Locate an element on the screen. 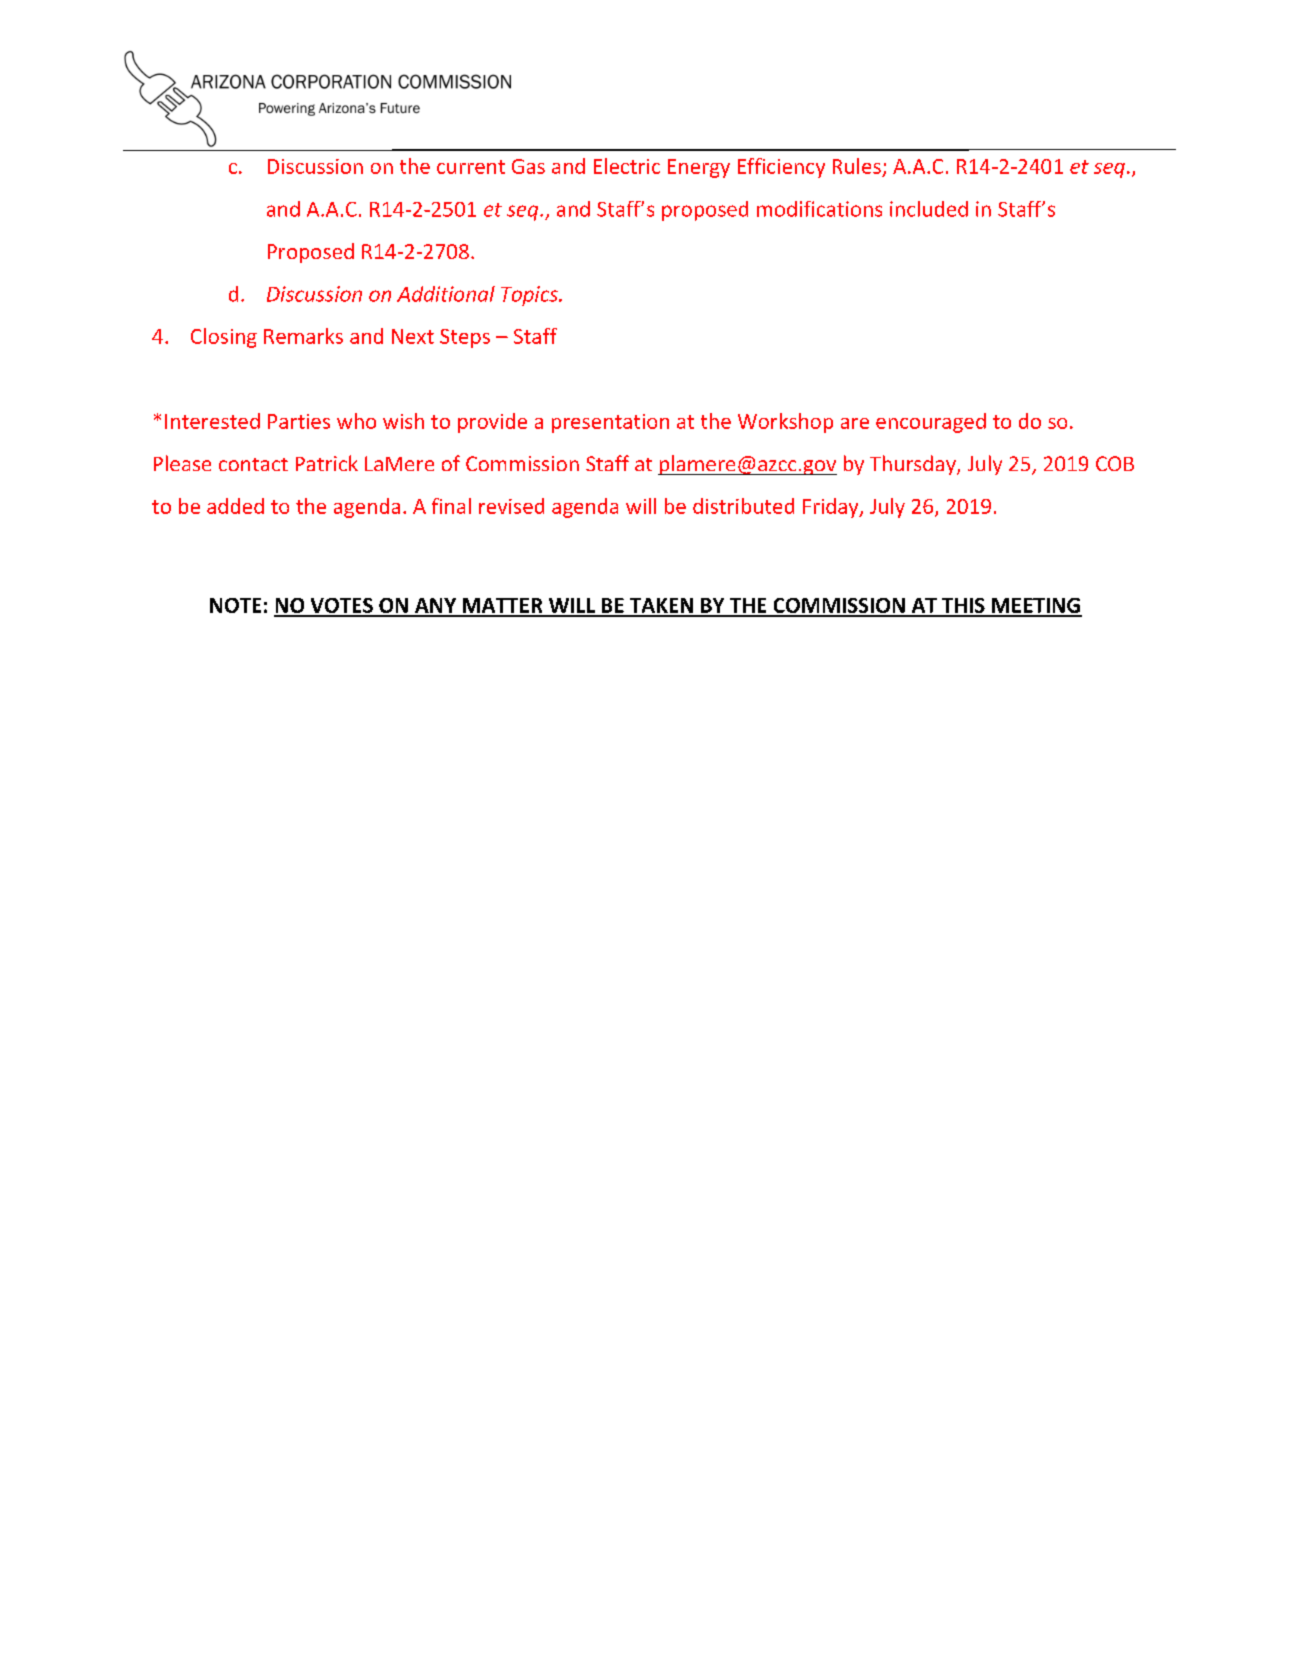 Image resolution: width=1290 pixels, height=1670 pixels. included is located at coordinates (929, 209).
